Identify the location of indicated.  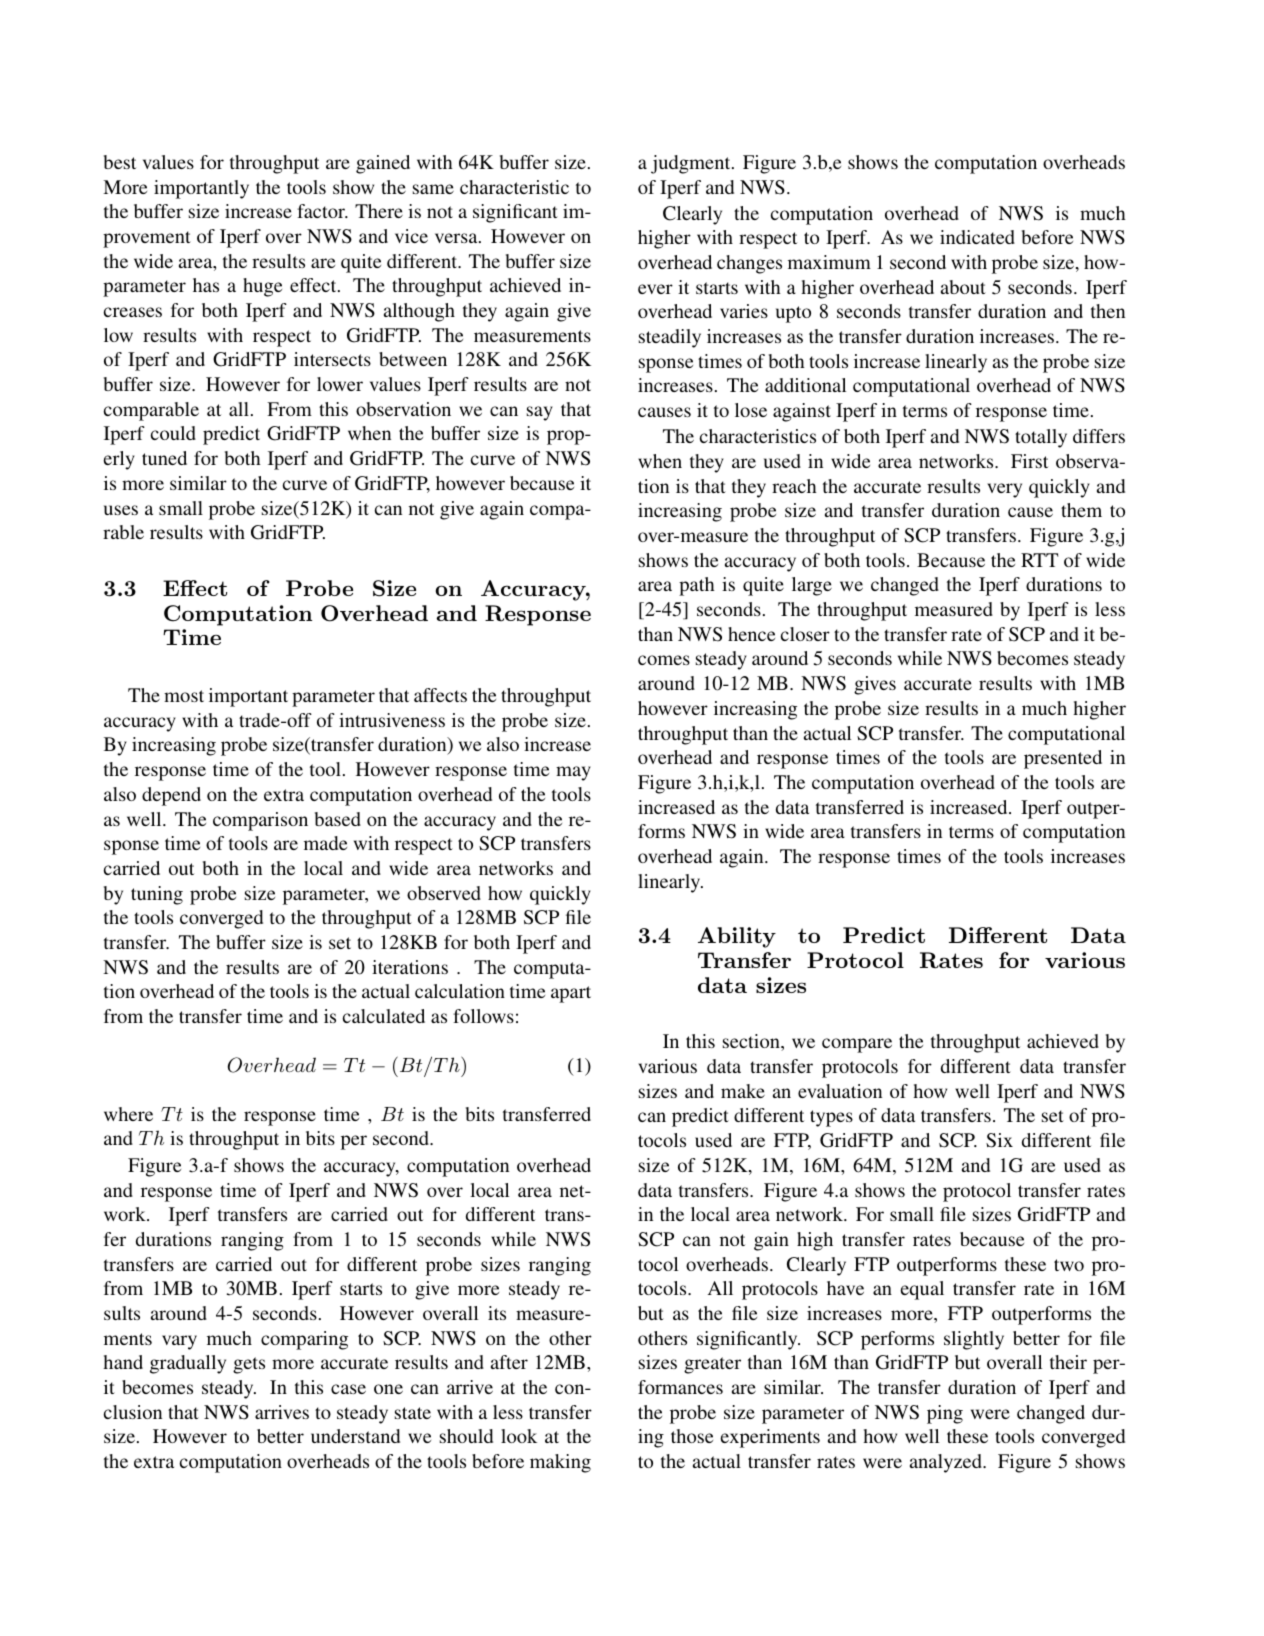
(977, 237).
